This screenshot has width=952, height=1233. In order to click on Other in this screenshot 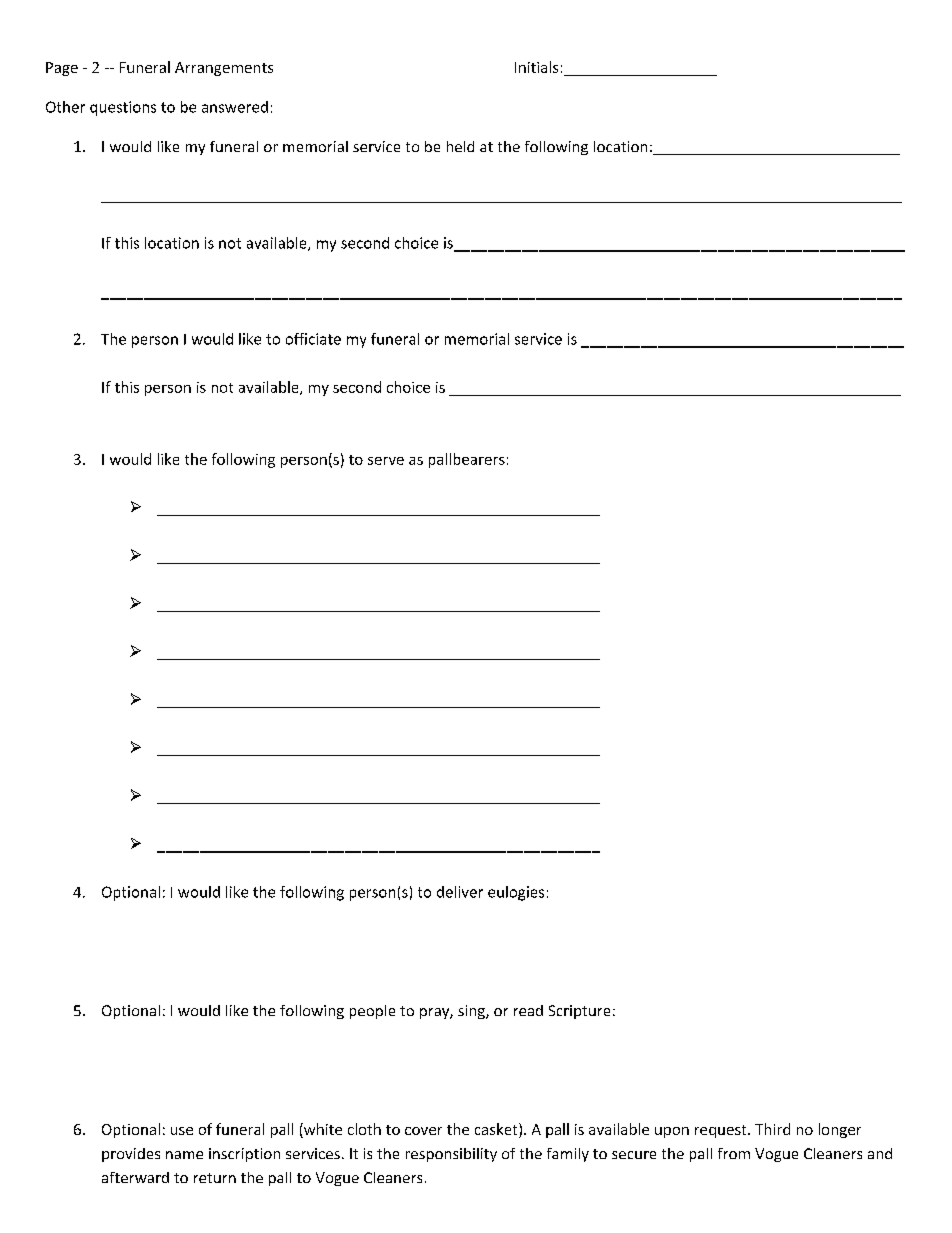, I will do `click(65, 107)`.
